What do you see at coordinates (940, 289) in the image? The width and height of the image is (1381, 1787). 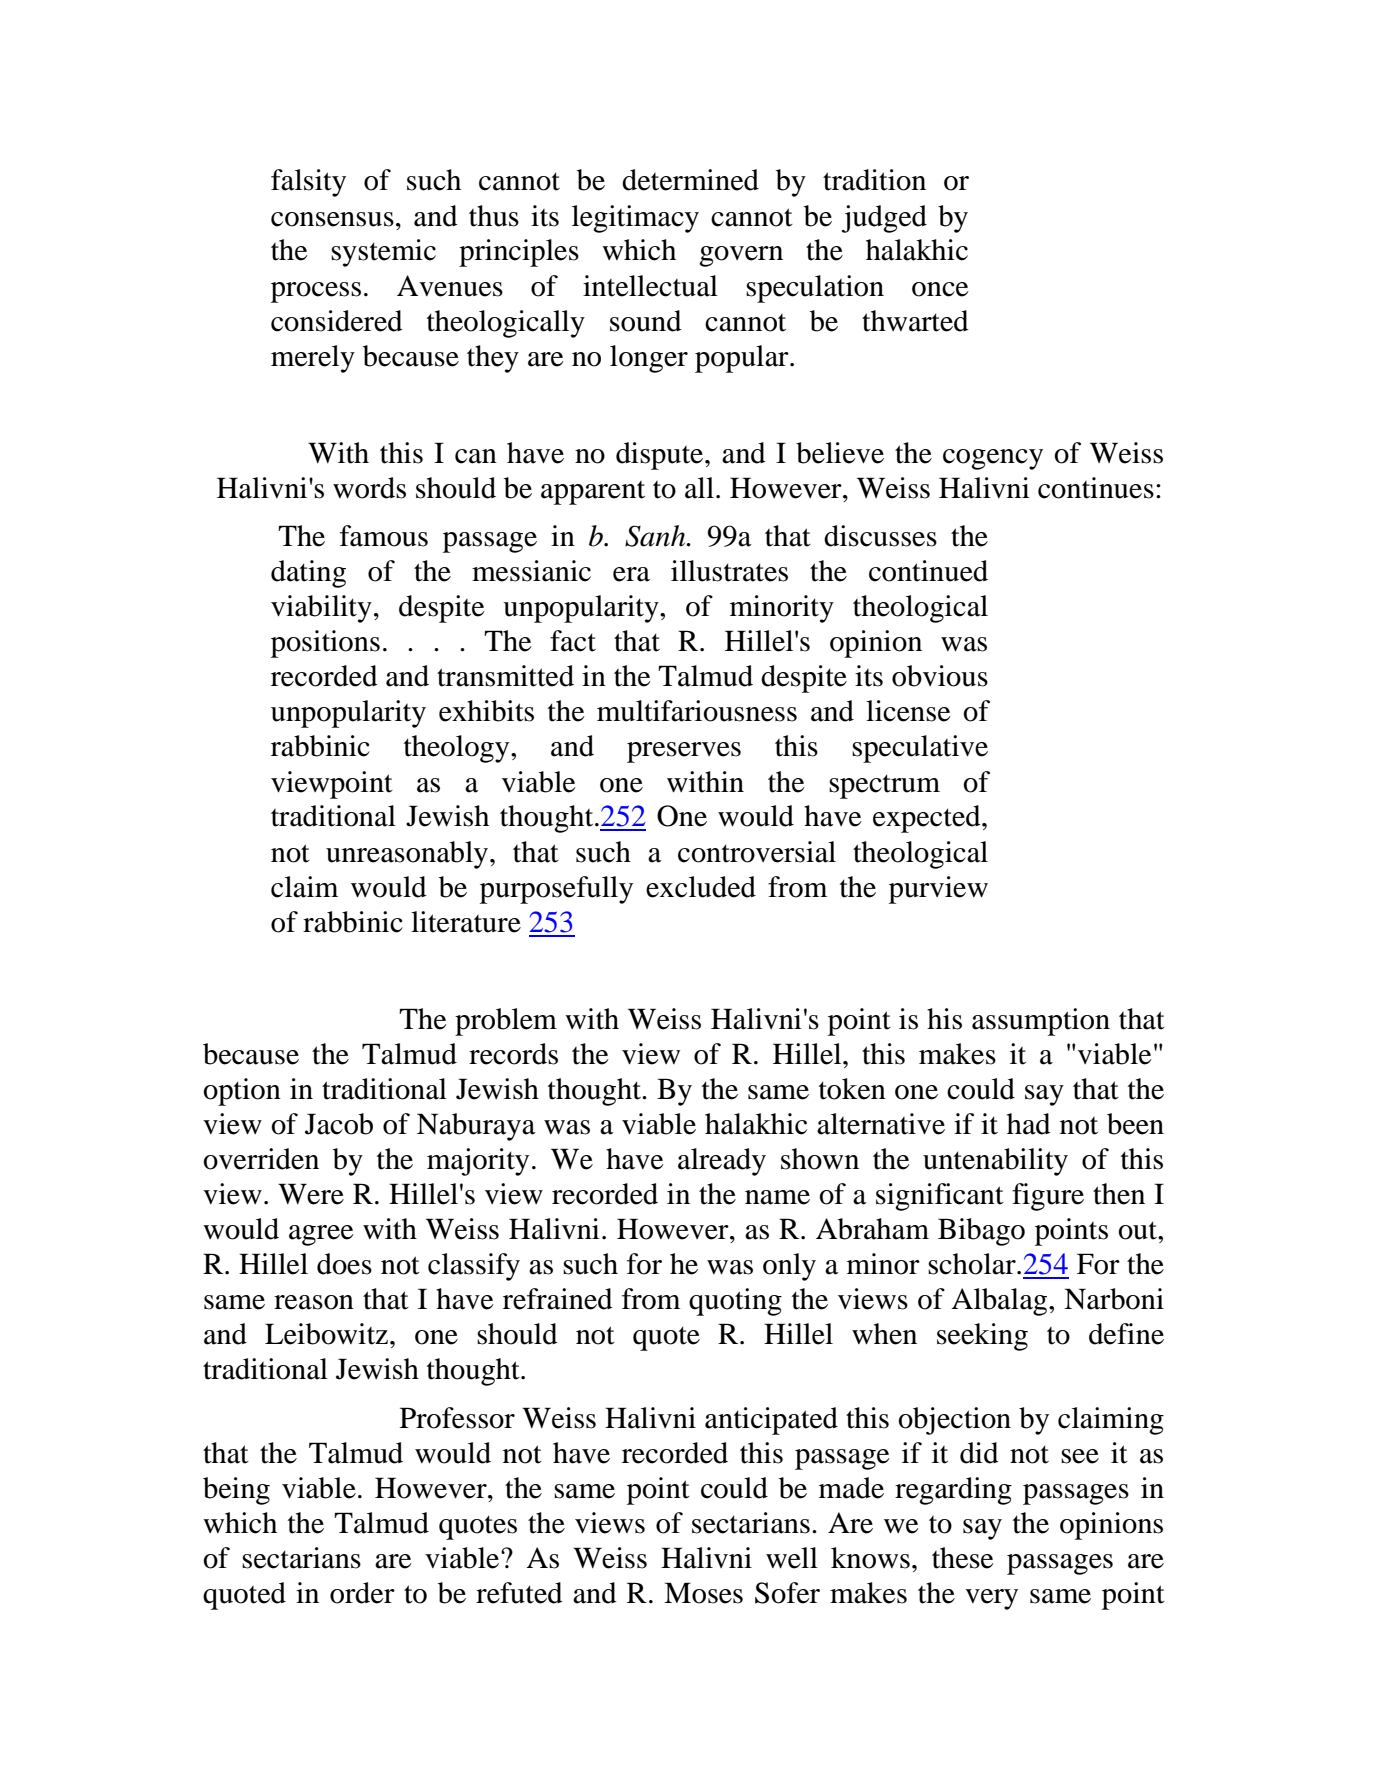 I see `once` at bounding box center [940, 289].
